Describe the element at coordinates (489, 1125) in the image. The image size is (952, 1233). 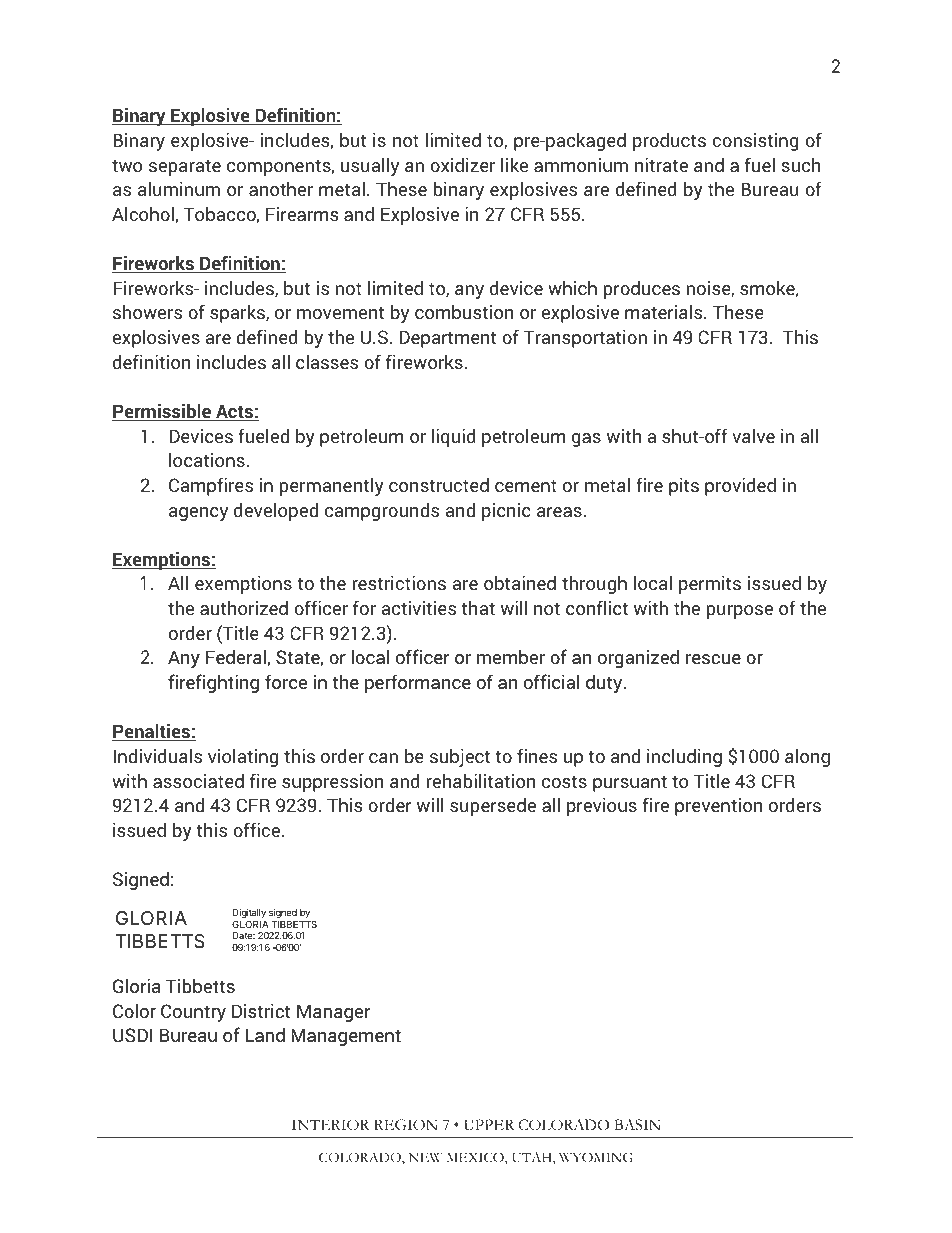
I see `UPPER` at that location.
